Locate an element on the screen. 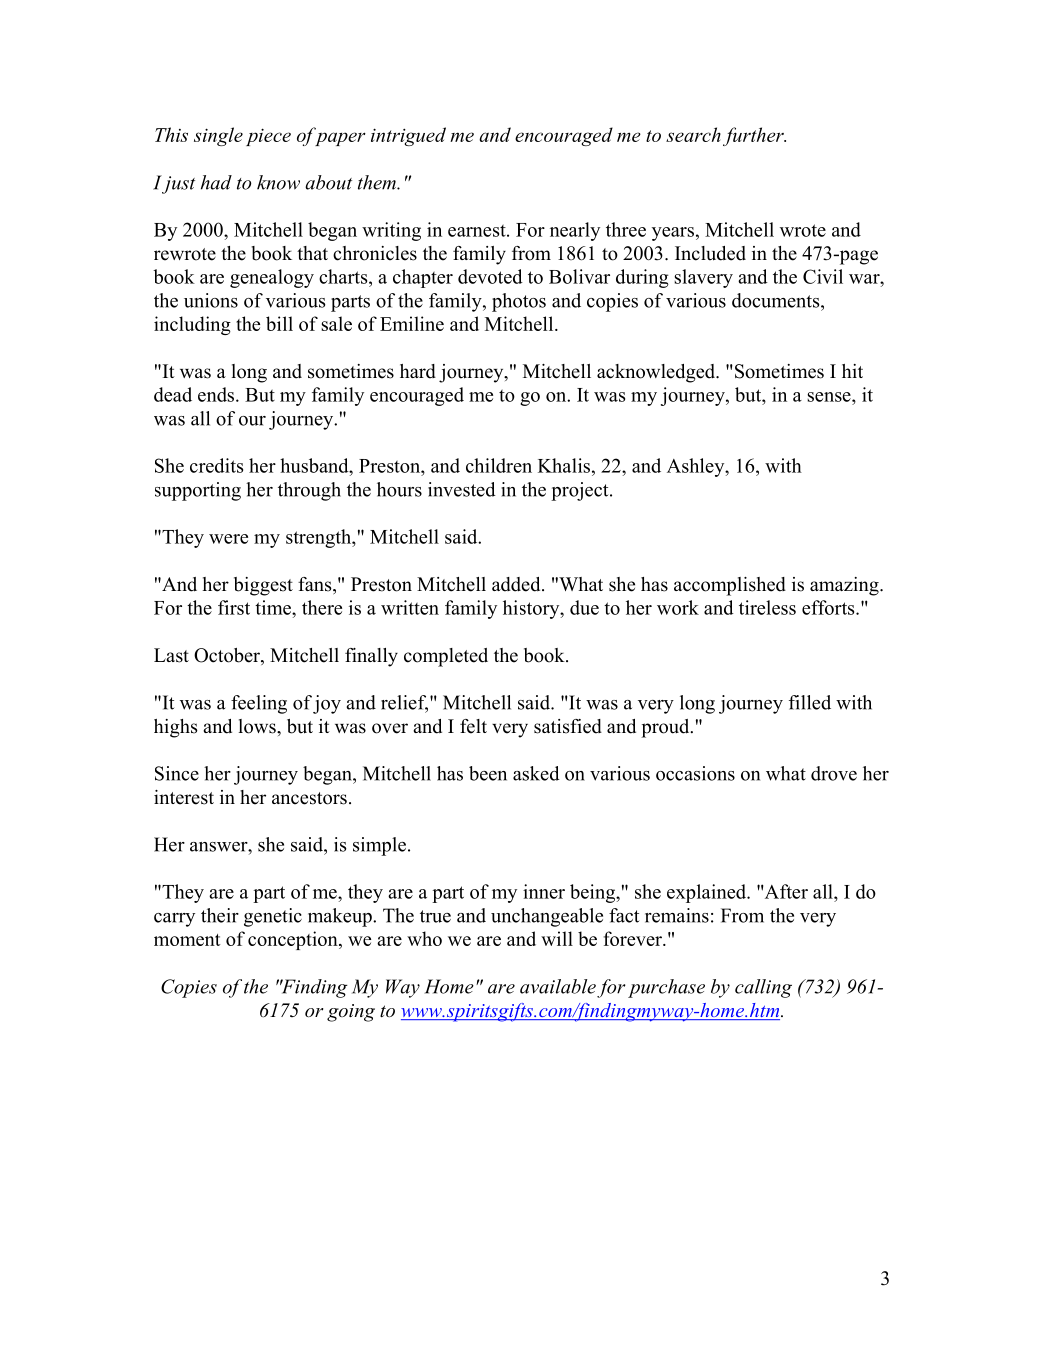  conception is located at coordinates (294, 940).
